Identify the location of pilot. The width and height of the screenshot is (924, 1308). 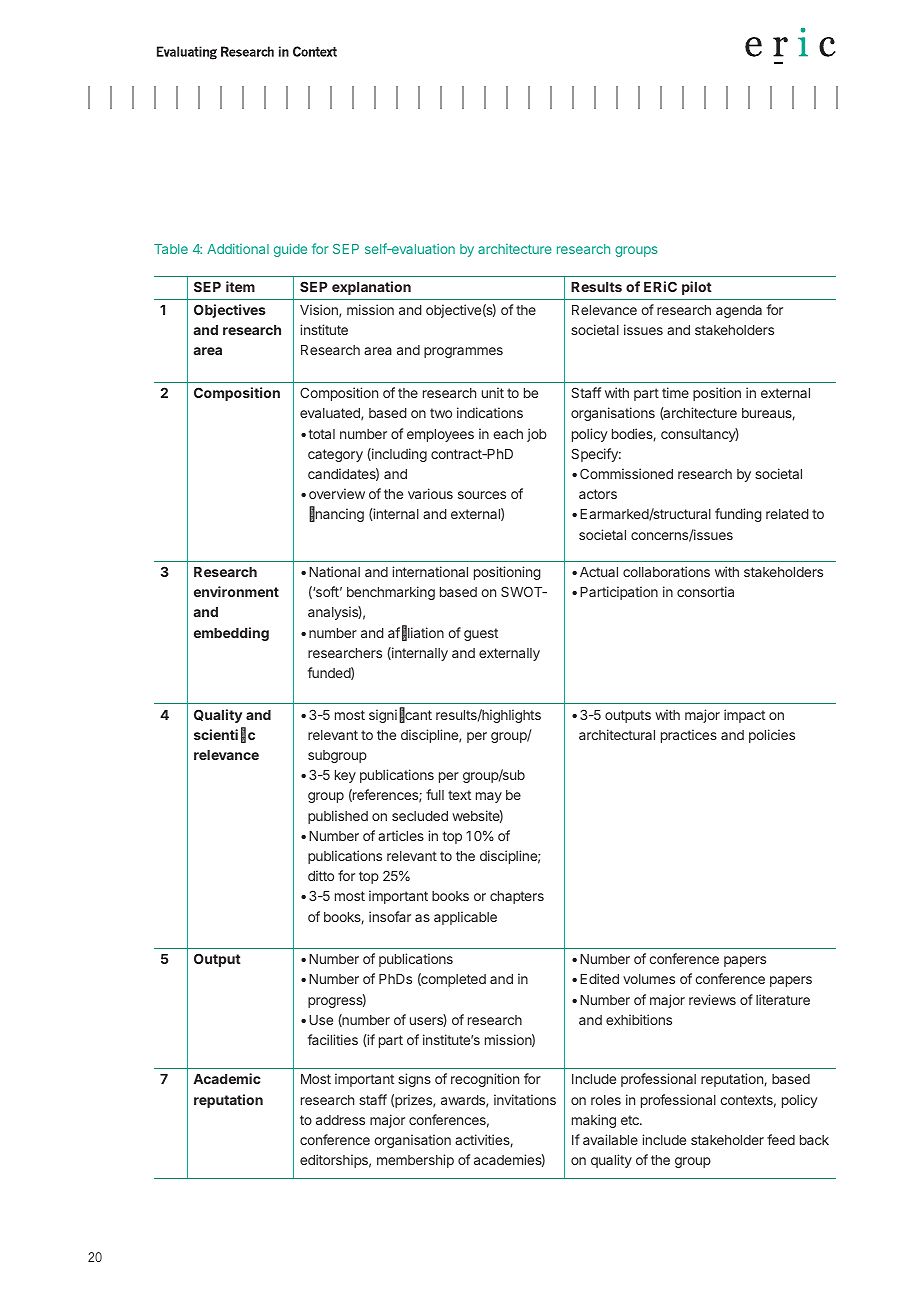
(697, 288).
